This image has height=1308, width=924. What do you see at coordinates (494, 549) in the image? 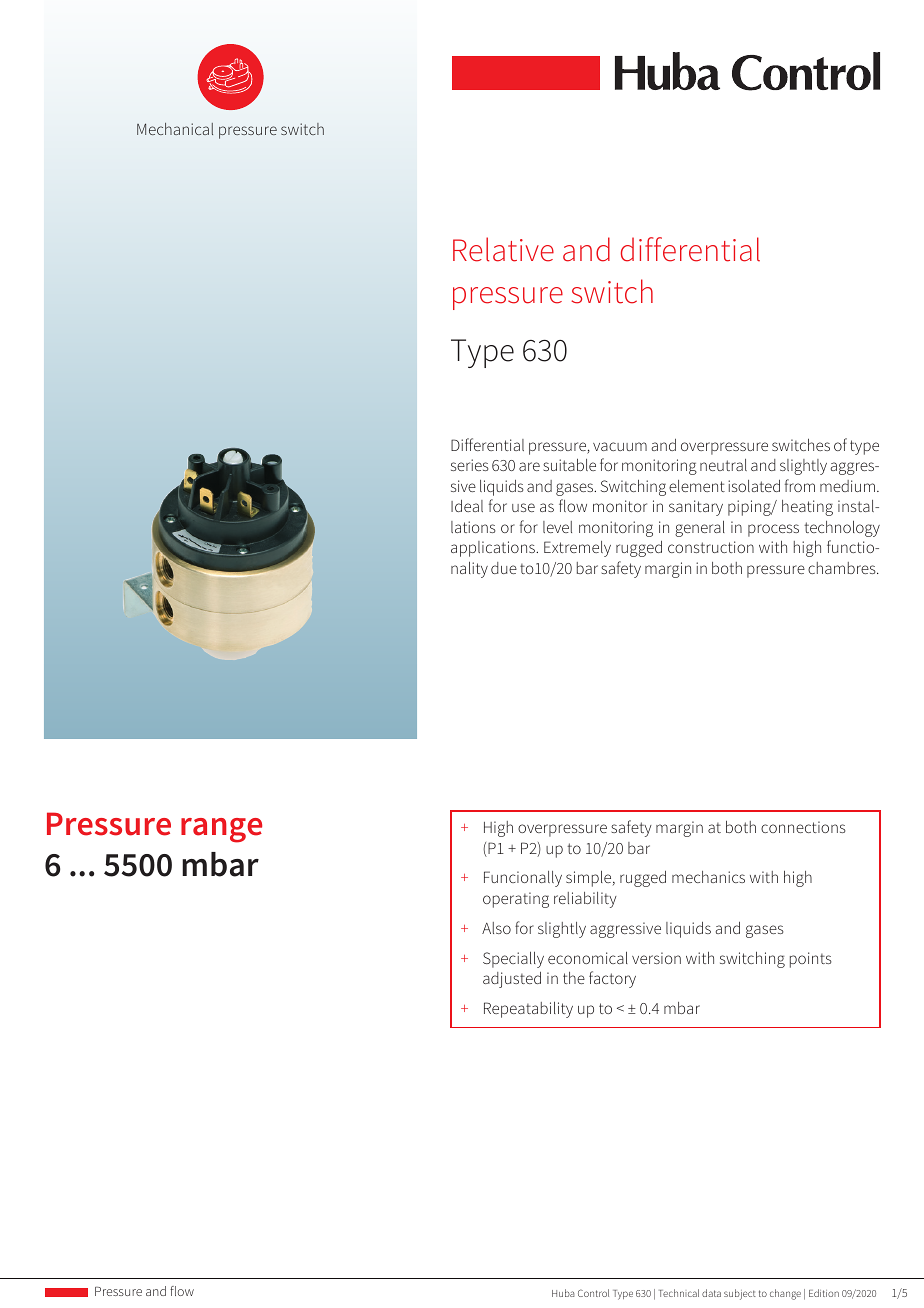
I see `applications` at bounding box center [494, 549].
